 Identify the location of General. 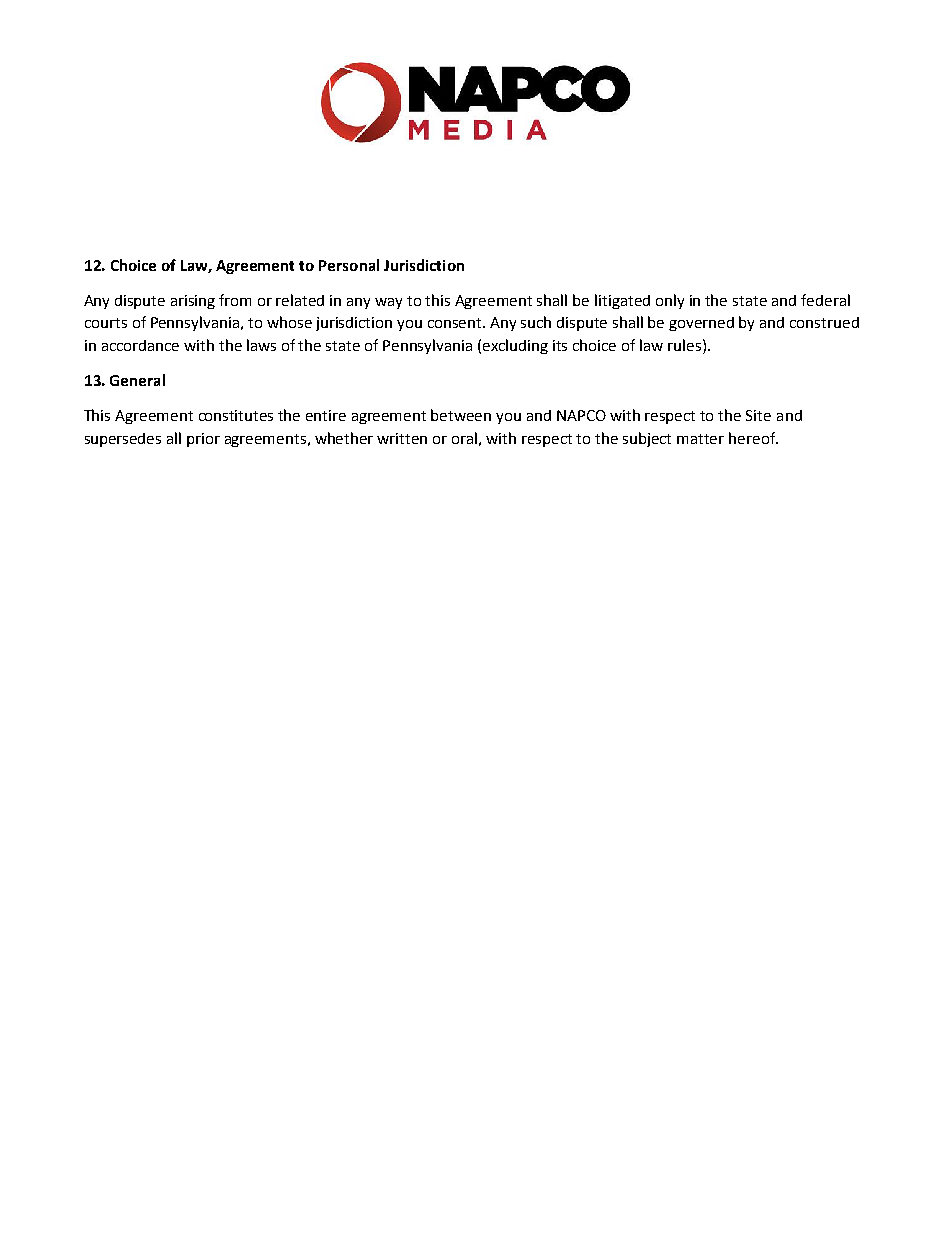
(137, 380).
